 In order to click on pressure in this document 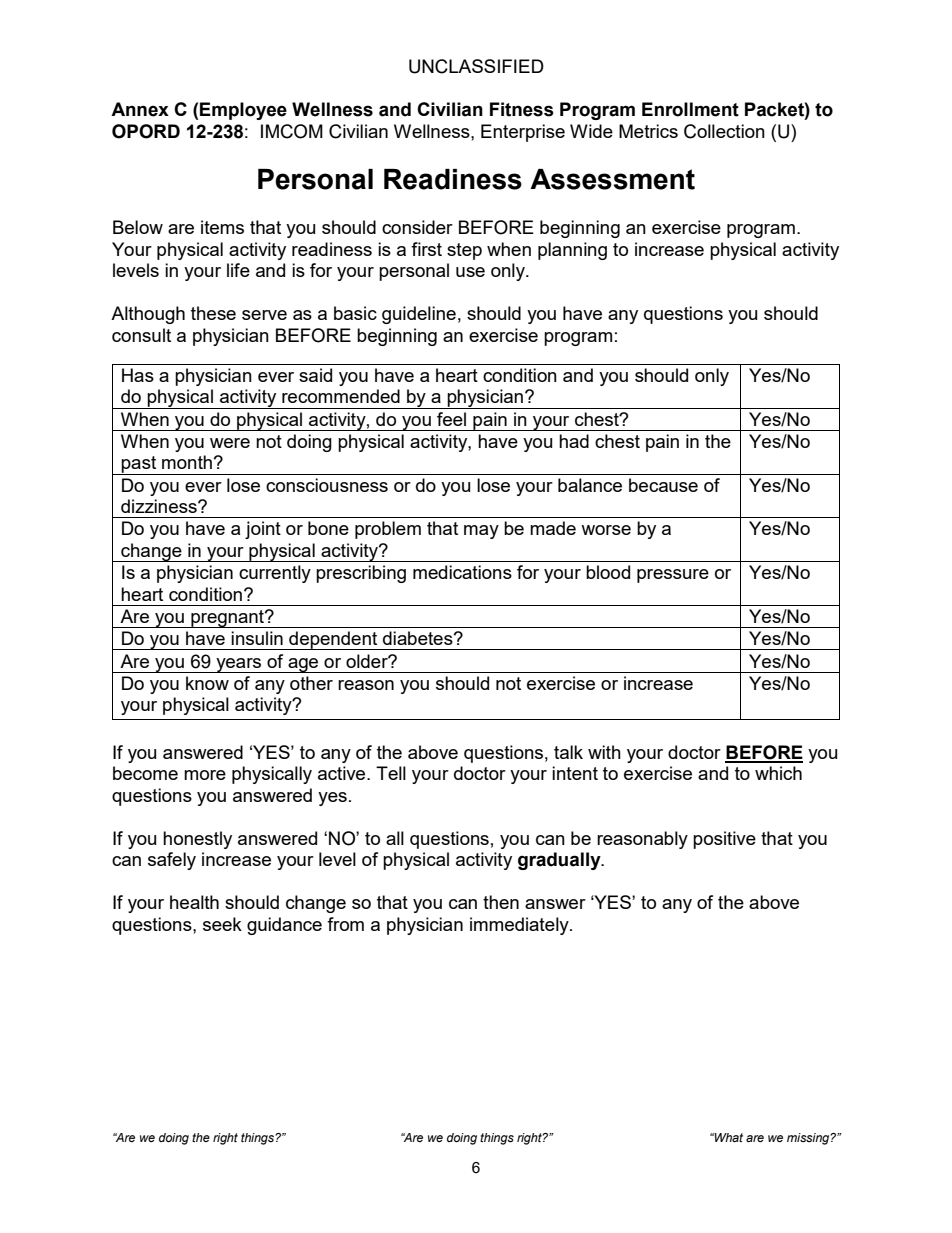, I will do `click(673, 576)`.
